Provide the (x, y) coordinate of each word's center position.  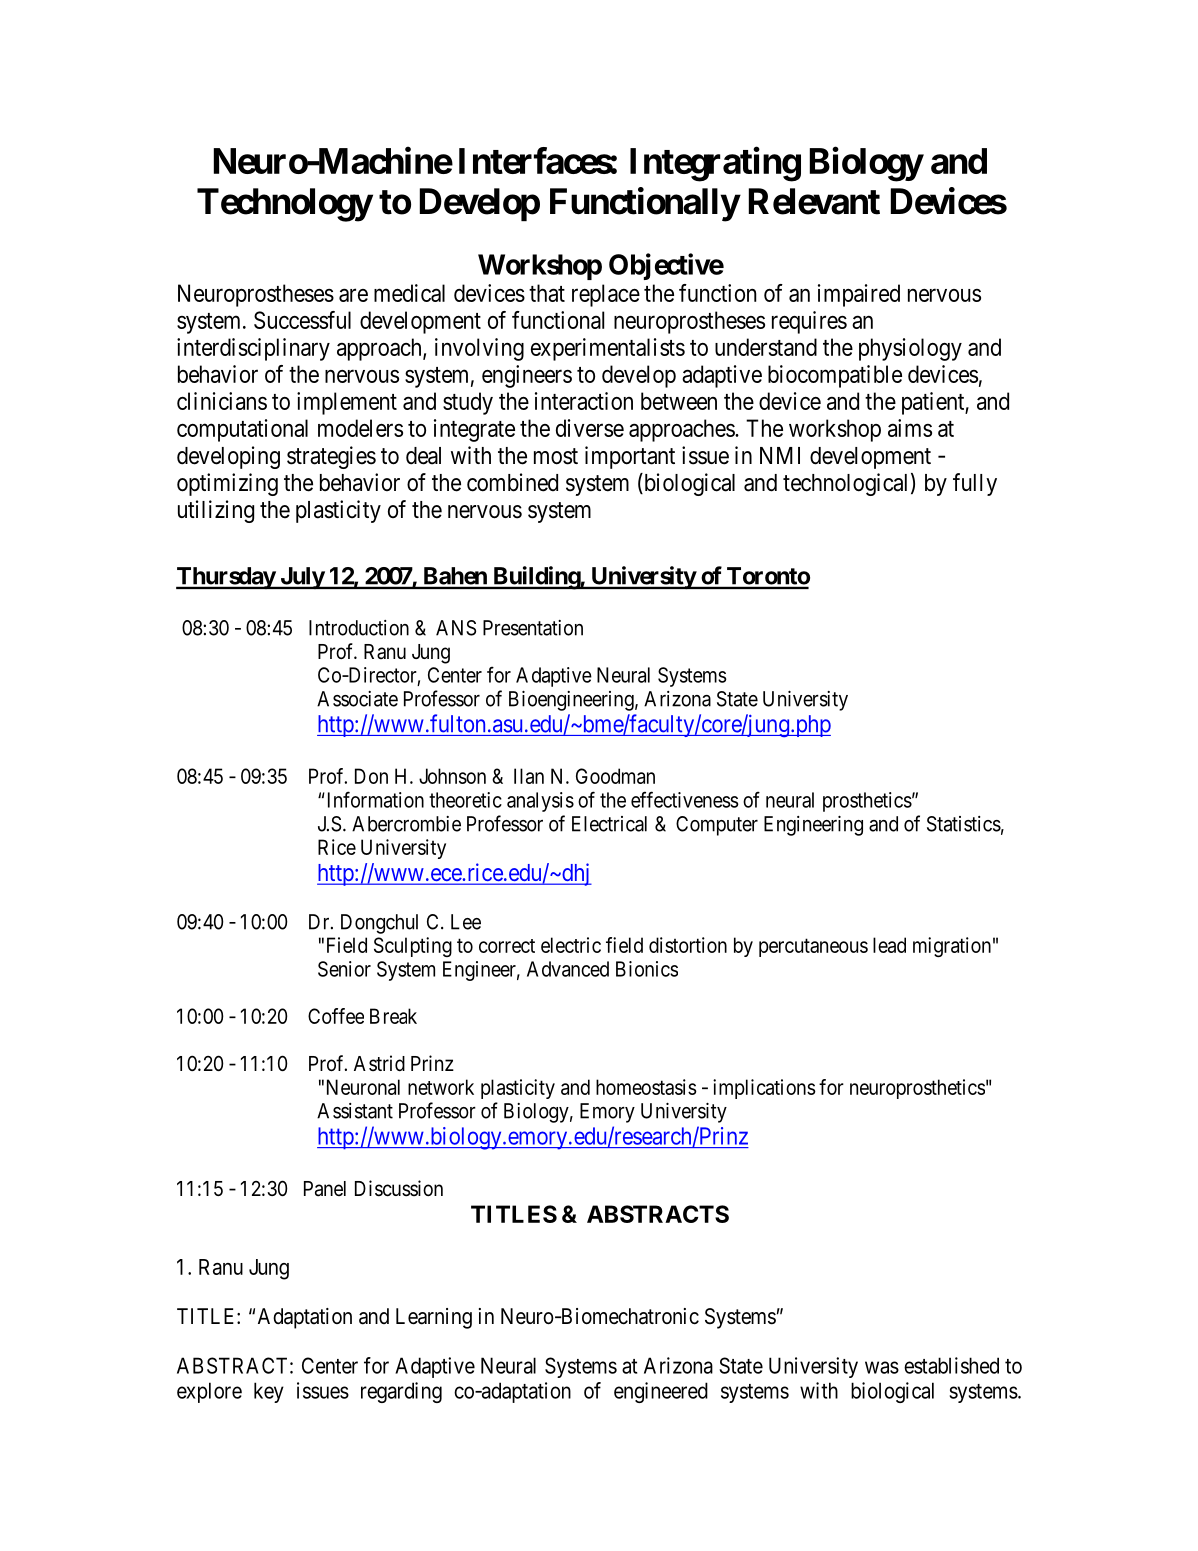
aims (910, 428)
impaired (859, 295)
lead (889, 945)
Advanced (568, 969)
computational (242, 430)
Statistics (964, 824)
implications (764, 1089)
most (556, 456)
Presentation (533, 628)
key (269, 1392)
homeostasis (646, 1087)
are (353, 295)
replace (606, 295)
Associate (357, 699)
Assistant (355, 1111)
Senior (344, 969)
